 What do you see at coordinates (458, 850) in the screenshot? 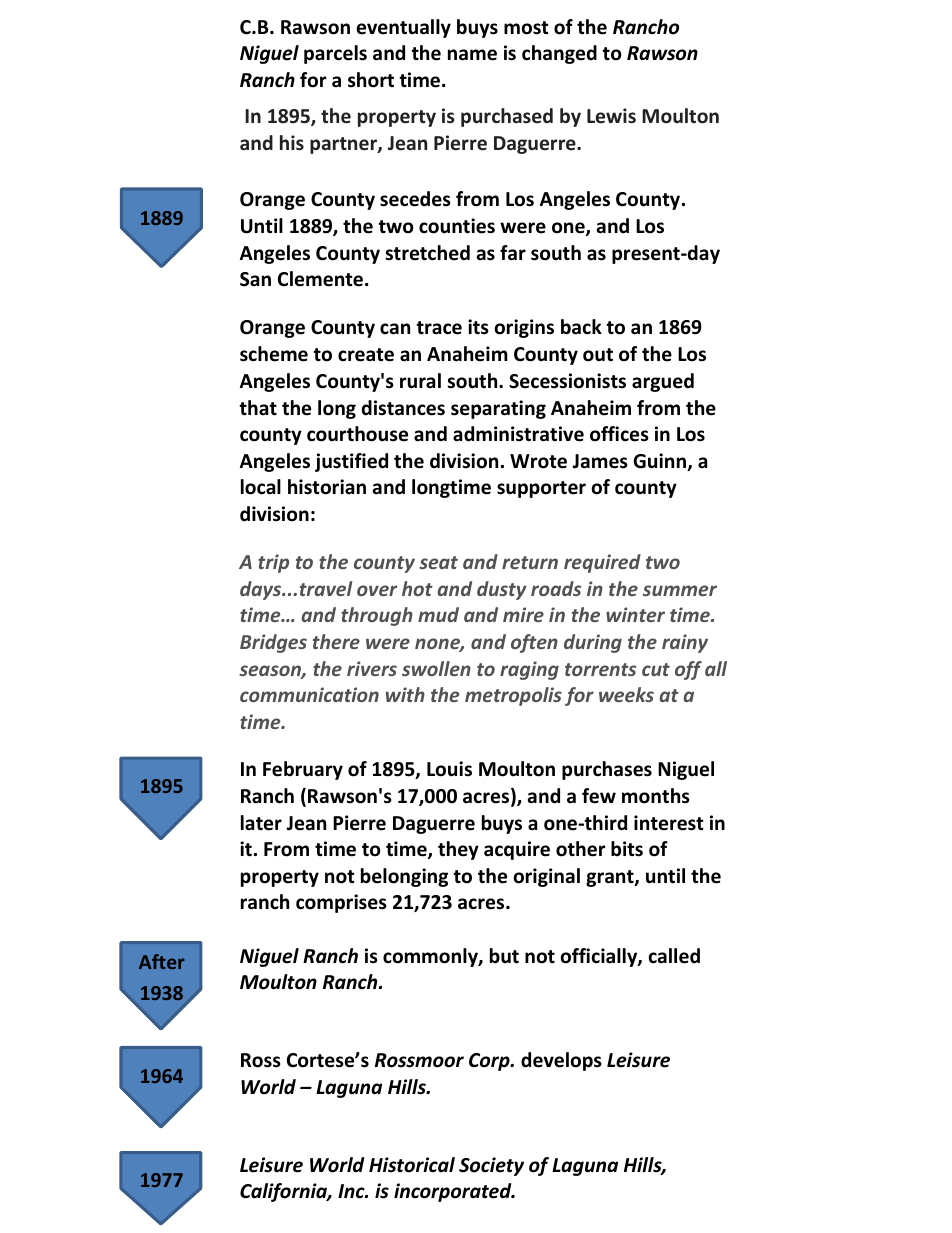
I see `they` at bounding box center [458, 850].
